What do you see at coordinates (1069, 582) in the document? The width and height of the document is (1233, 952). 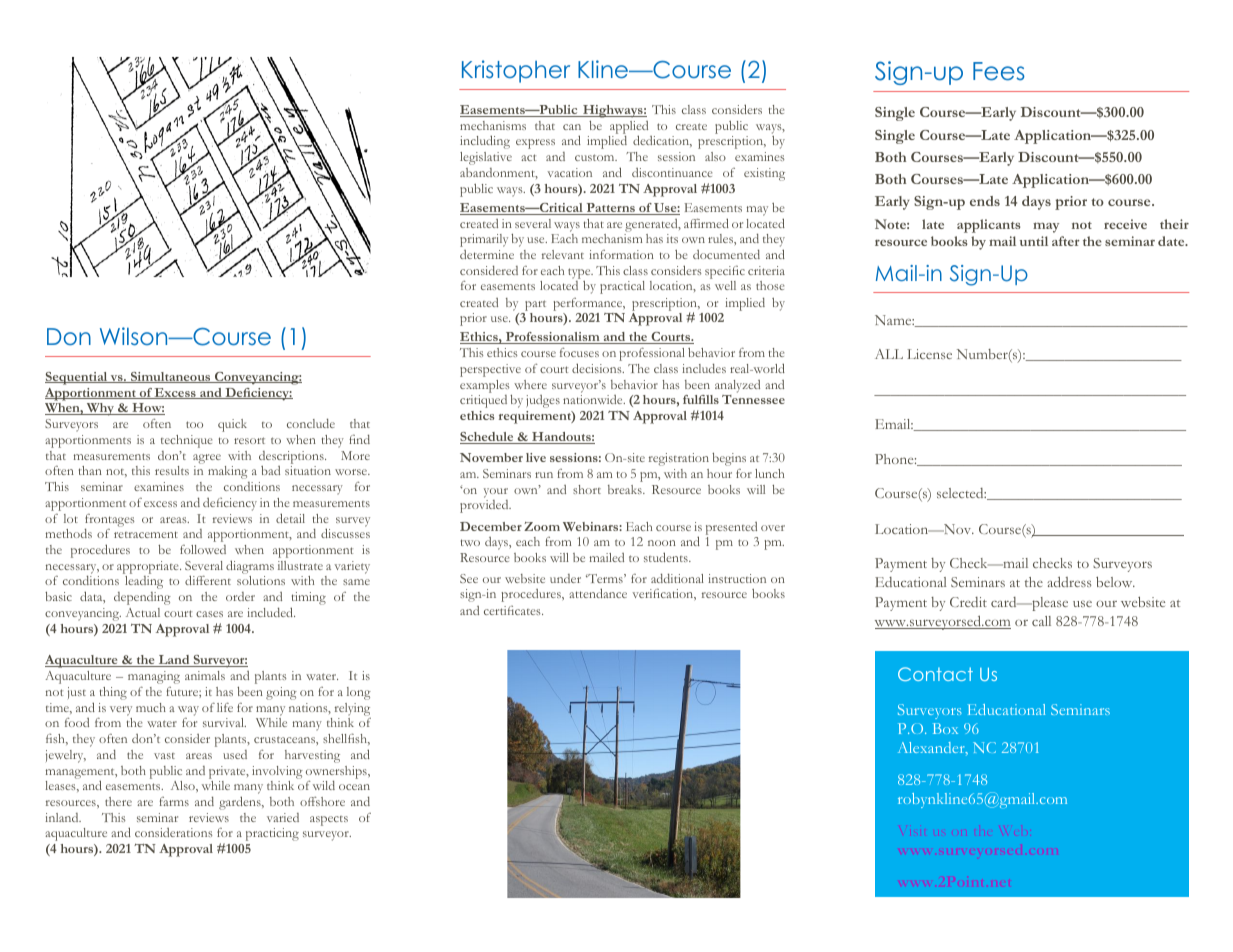 I see `address` at bounding box center [1069, 582].
